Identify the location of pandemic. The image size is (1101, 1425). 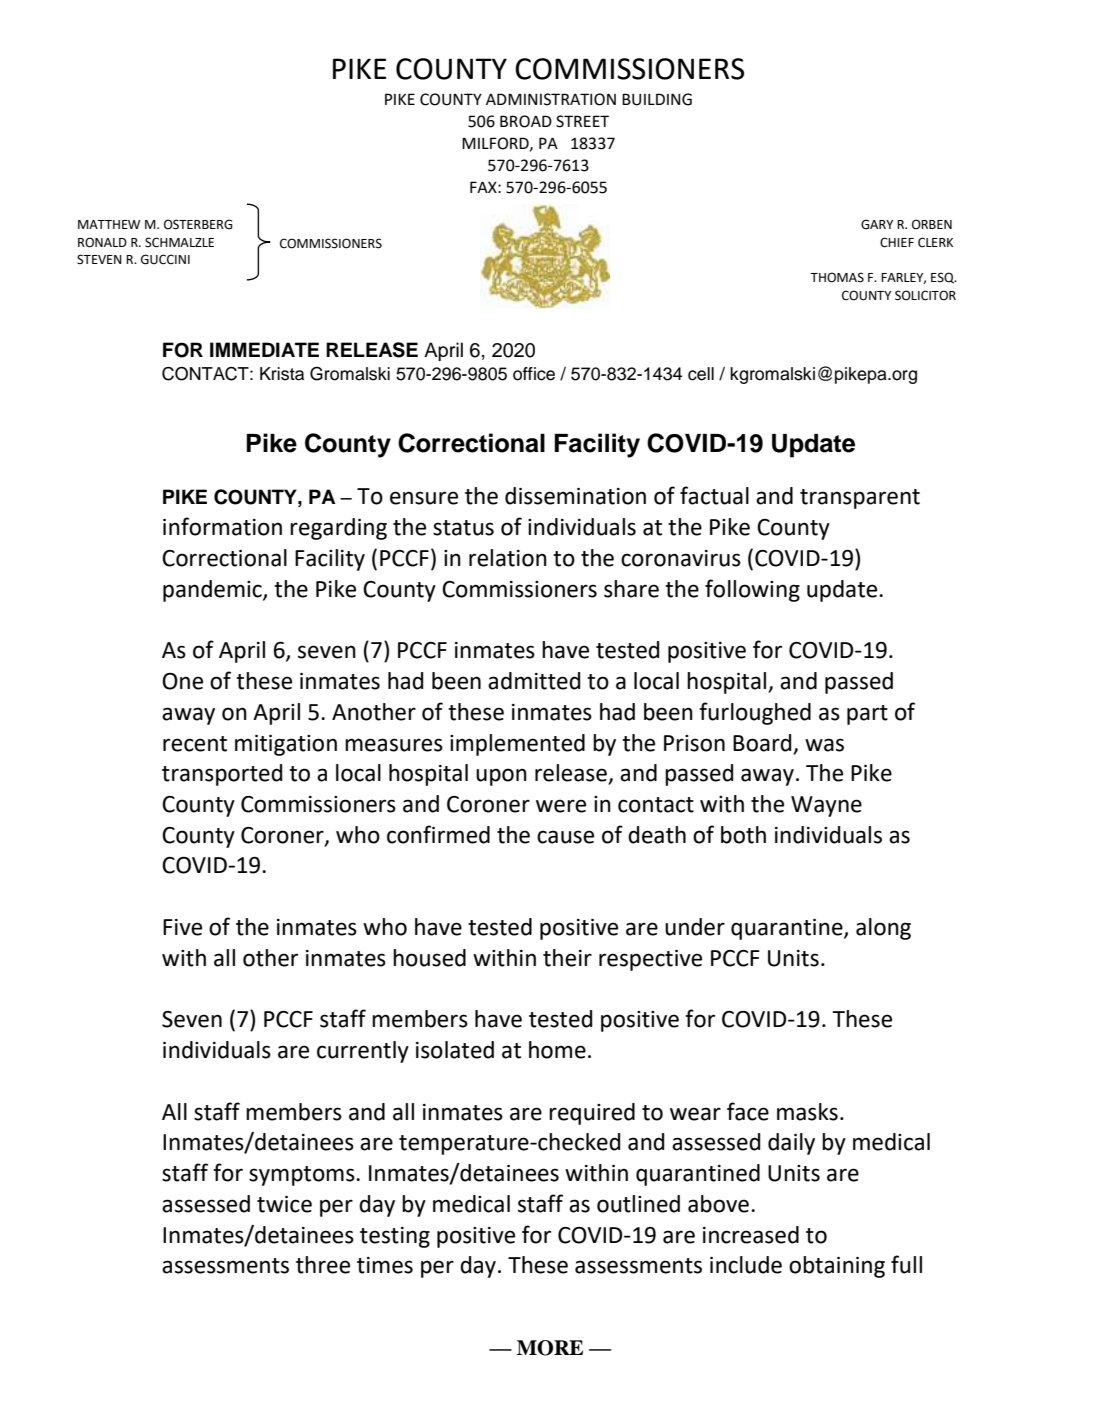
(213, 591).
